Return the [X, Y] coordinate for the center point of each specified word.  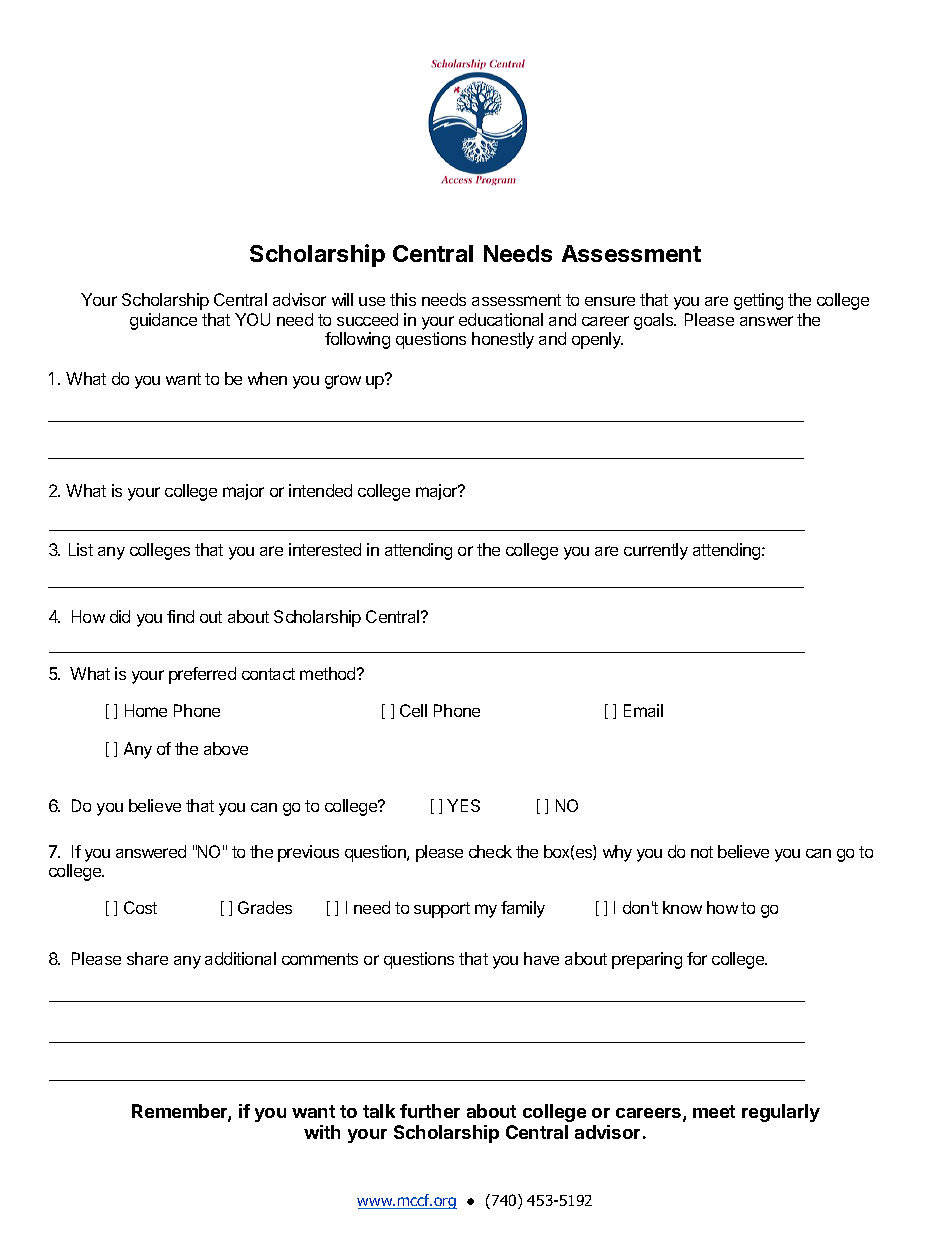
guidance [163, 321]
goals [655, 321]
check [490, 851]
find [180, 616]
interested [325, 549]
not [702, 852]
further [430, 1111]
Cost [140, 907]
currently [656, 551]
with [322, 1132]
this [403, 299]
